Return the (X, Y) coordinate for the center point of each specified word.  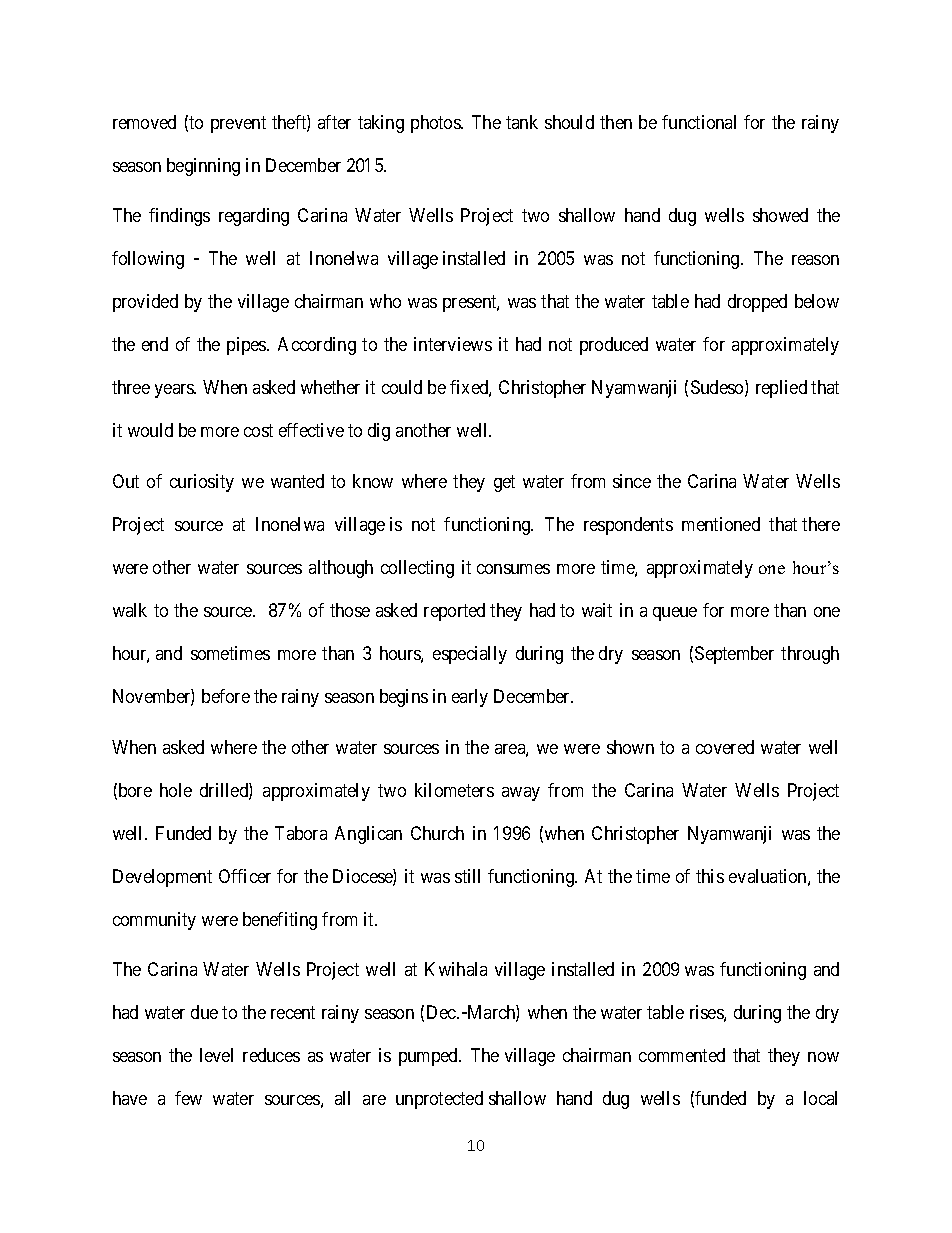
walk (130, 610)
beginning (203, 167)
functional (699, 122)
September (734, 655)
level (216, 1055)
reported (454, 612)
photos (436, 124)
